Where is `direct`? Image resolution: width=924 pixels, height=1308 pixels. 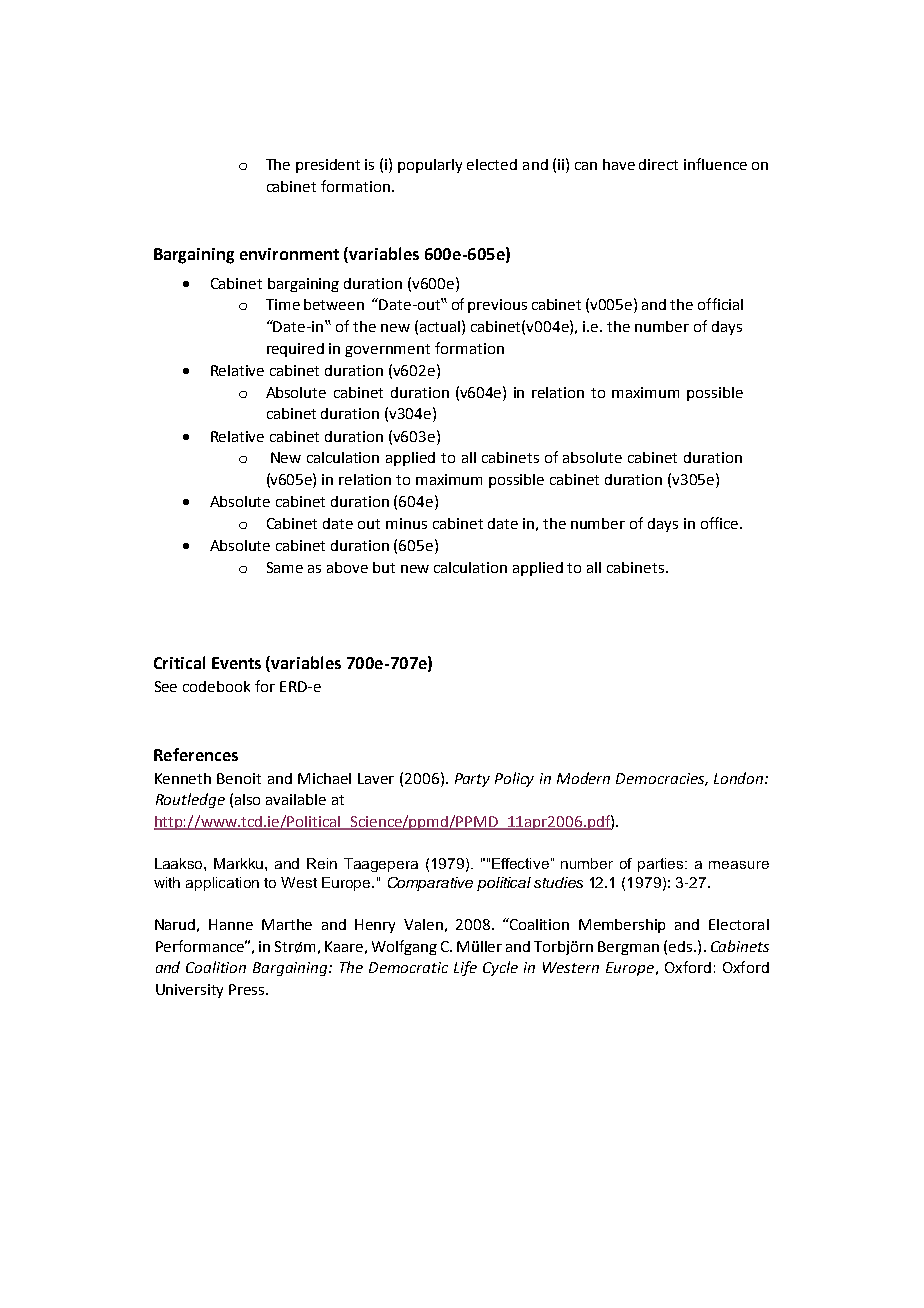 direct is located at coordinates (658, 164).
